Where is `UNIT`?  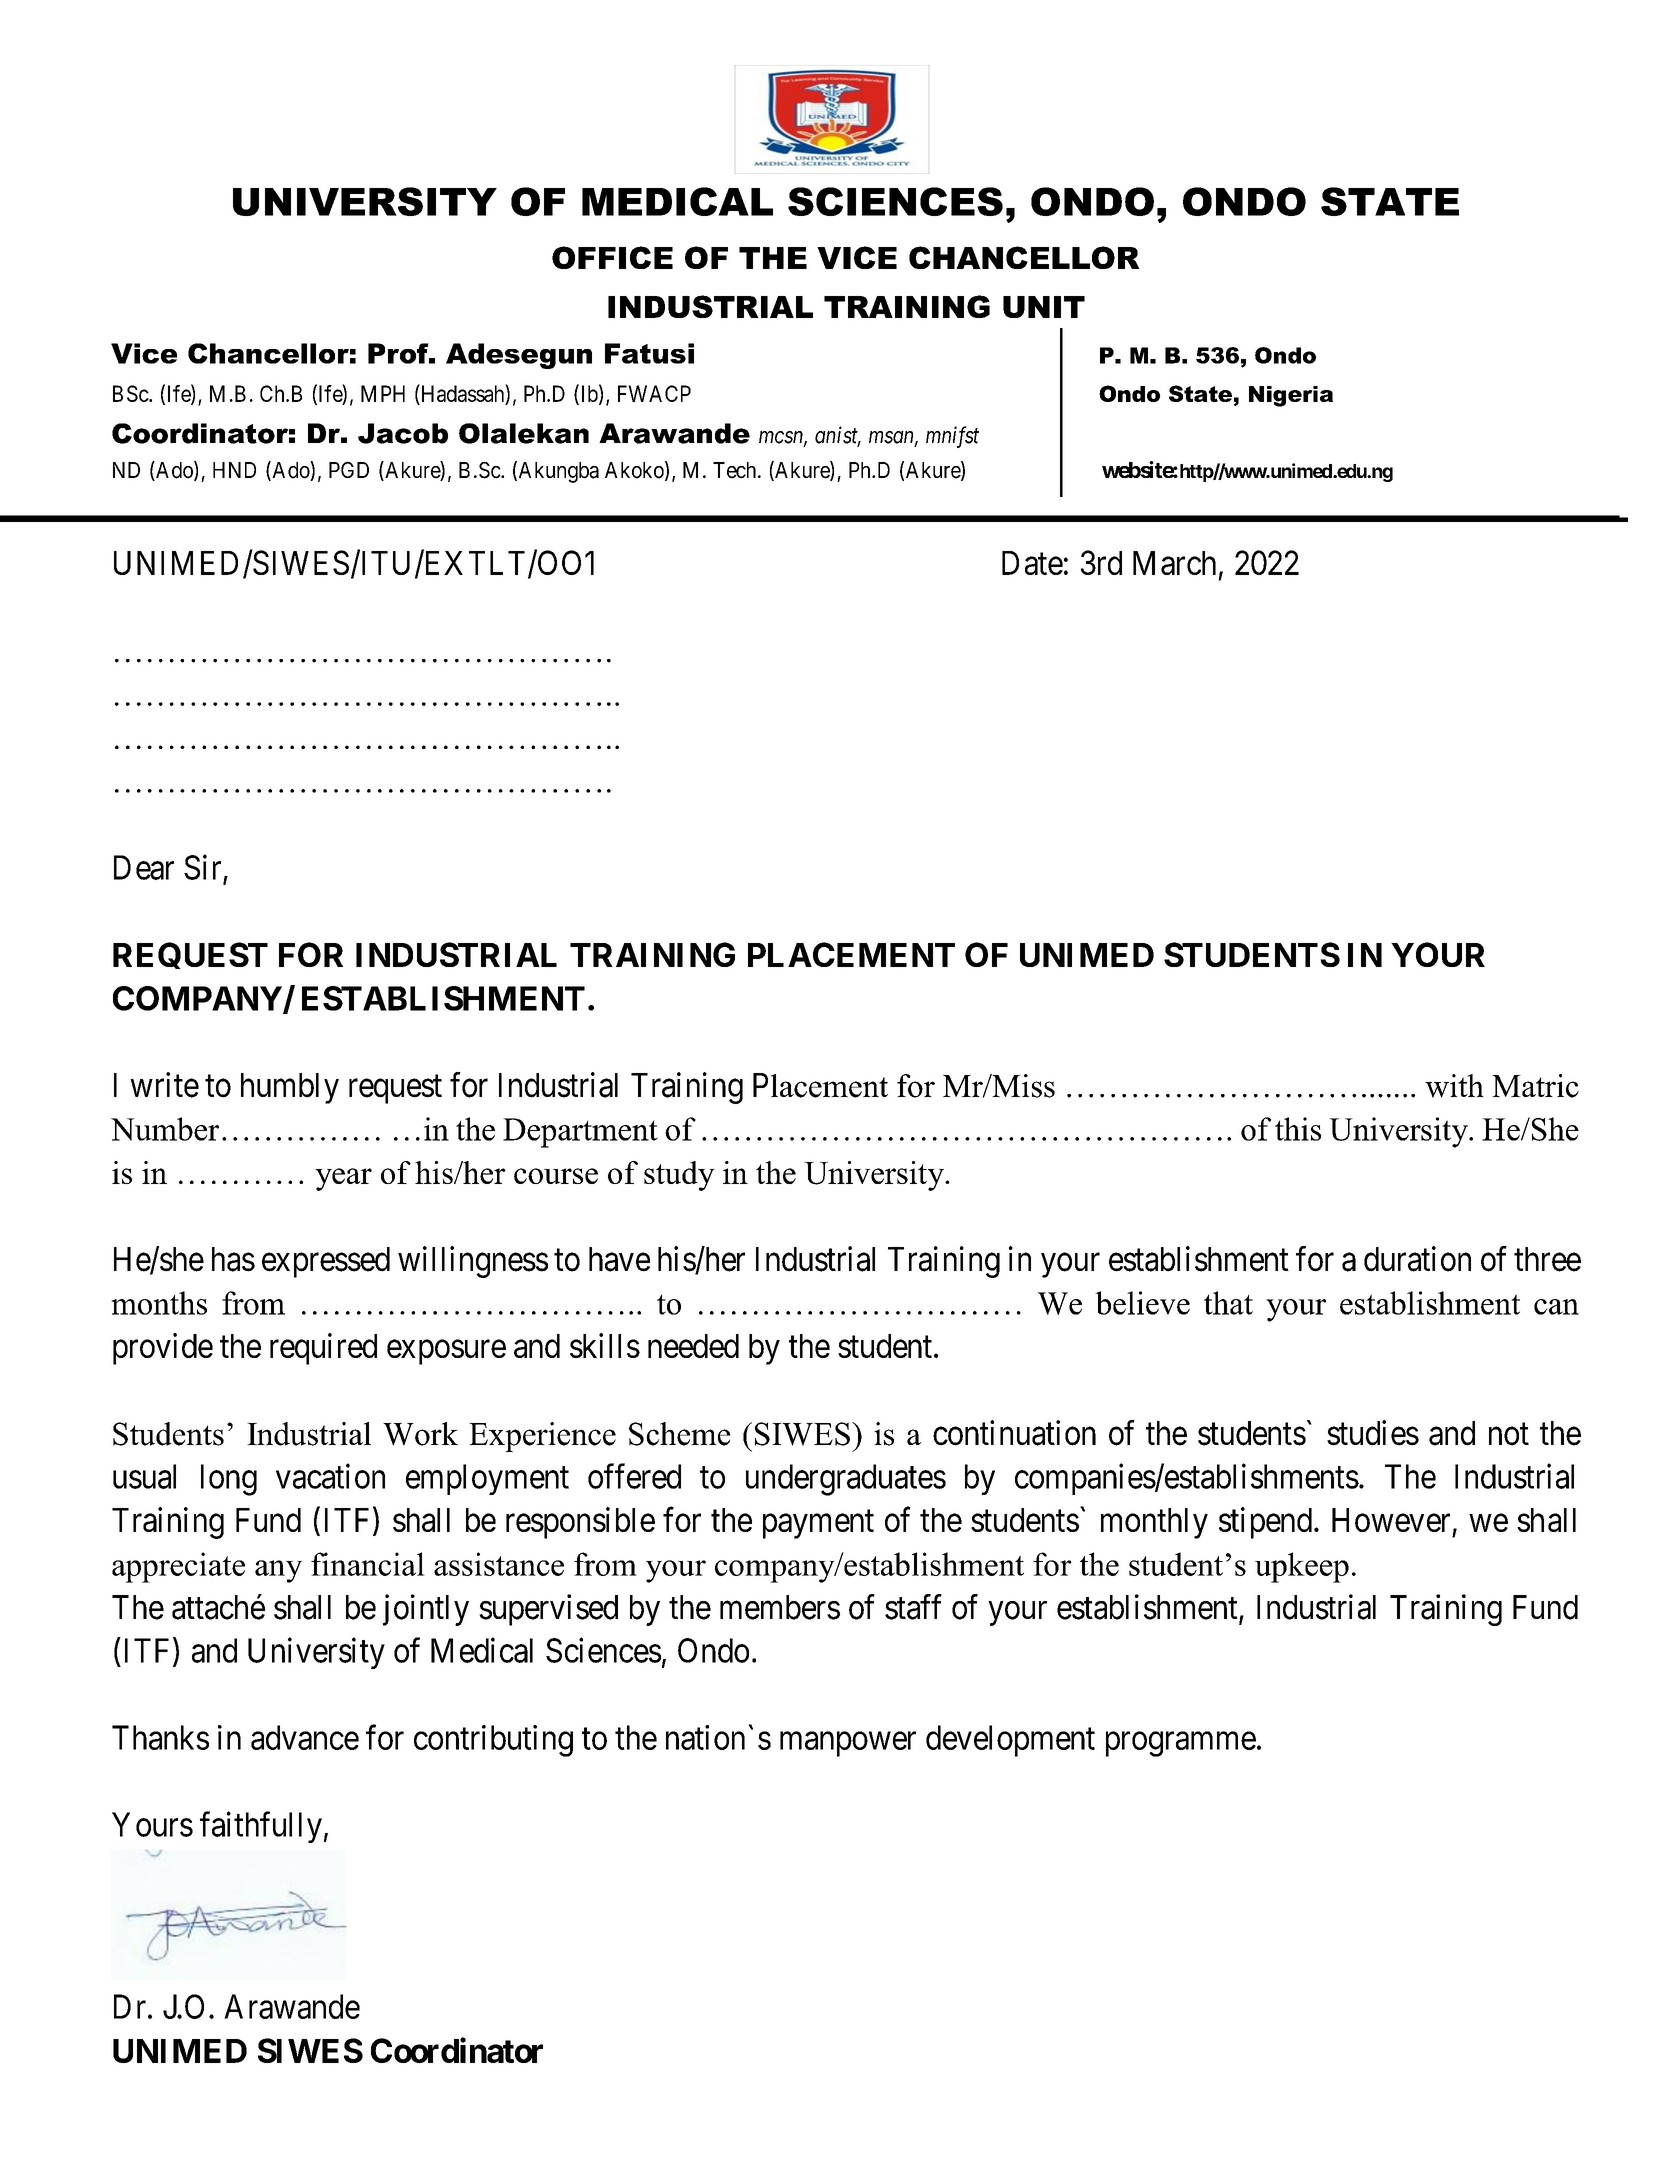 UNIT is located at coordinates (1044, 307).
